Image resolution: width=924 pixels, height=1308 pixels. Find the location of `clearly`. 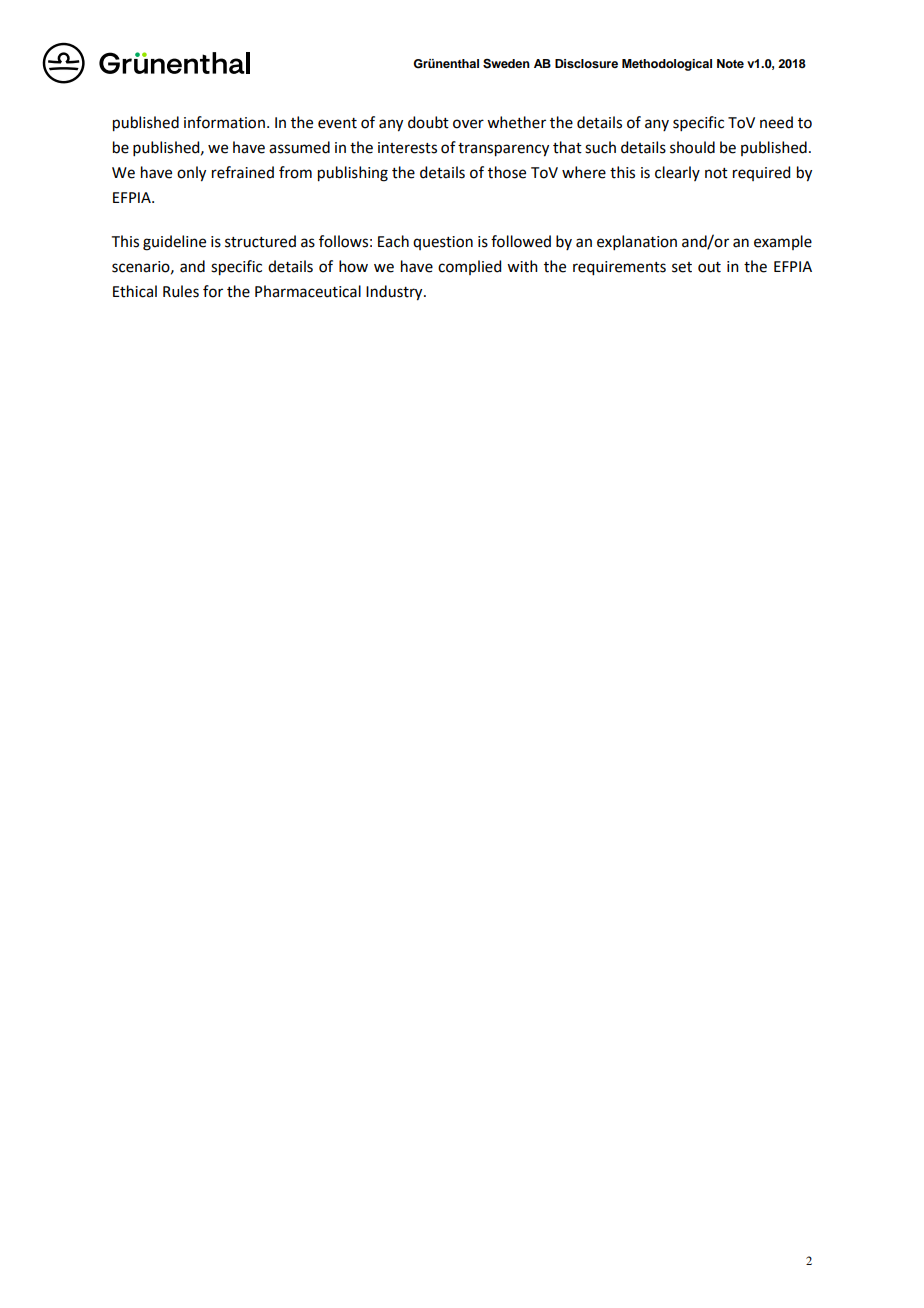

clearly is located at coordinates (677, 173).
